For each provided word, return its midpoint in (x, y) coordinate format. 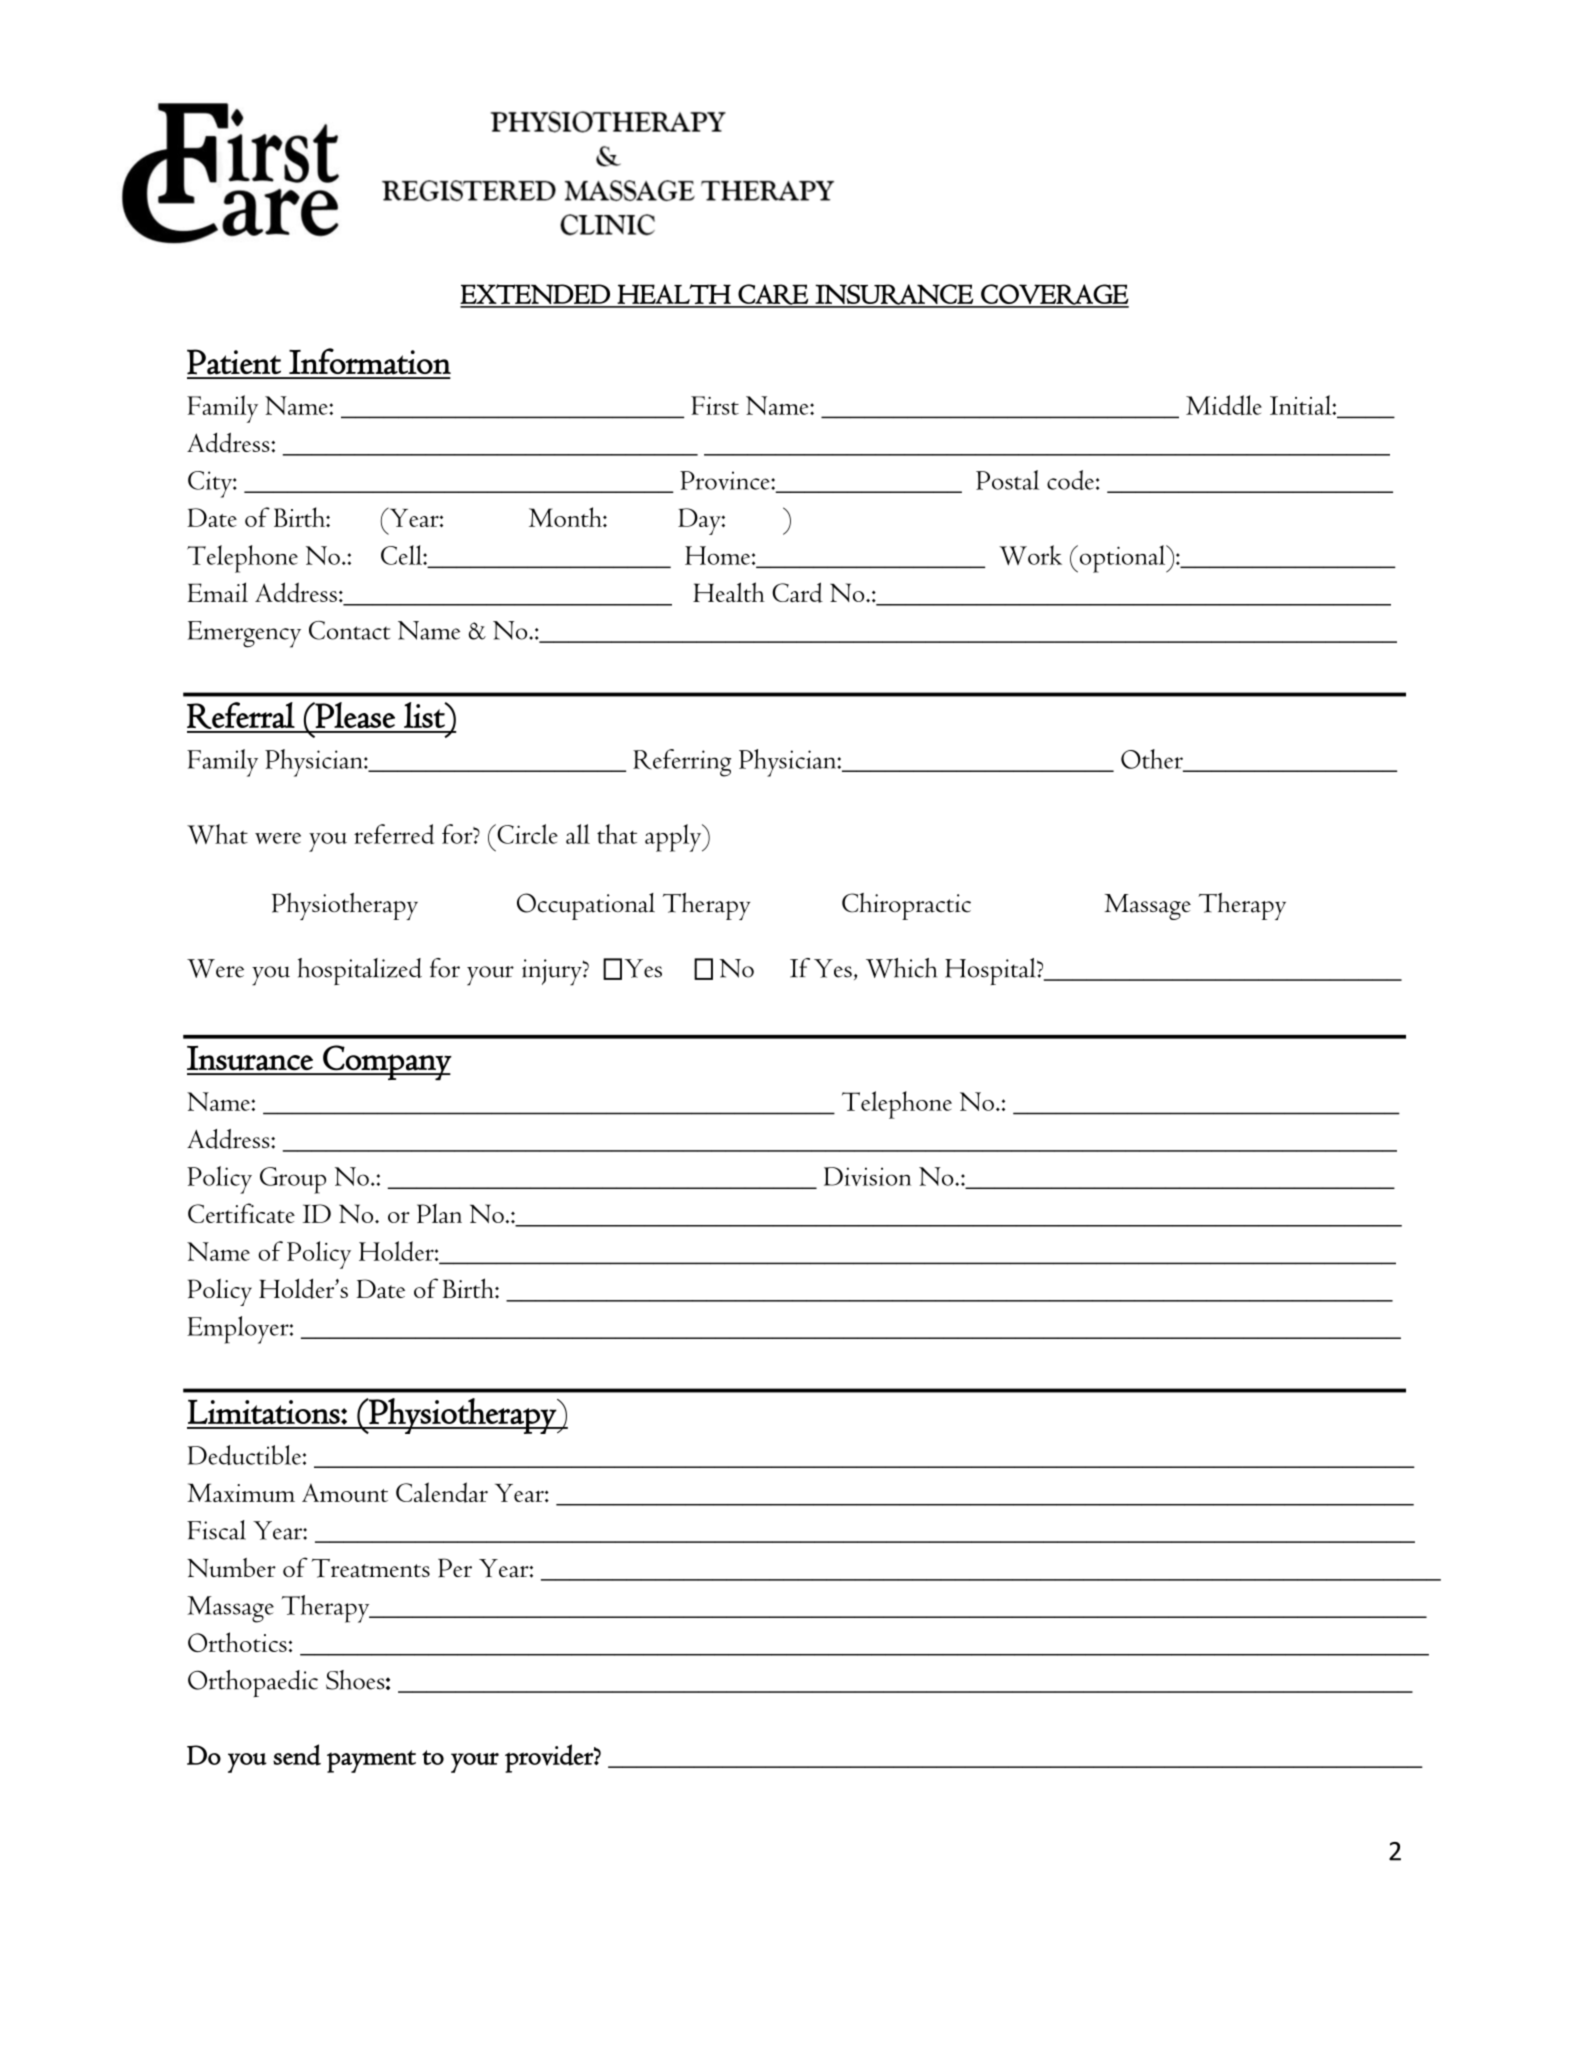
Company (386, 1062)
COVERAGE (1054, 295)
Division (867, 1176)
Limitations (265, 1412)
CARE (773, 295)
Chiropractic (906, 906)
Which (901, 968)
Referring (682, 763)
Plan (439, 1213)
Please (354, 715)
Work (1030, 555)
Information (370, 361)
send (297, 1755)
